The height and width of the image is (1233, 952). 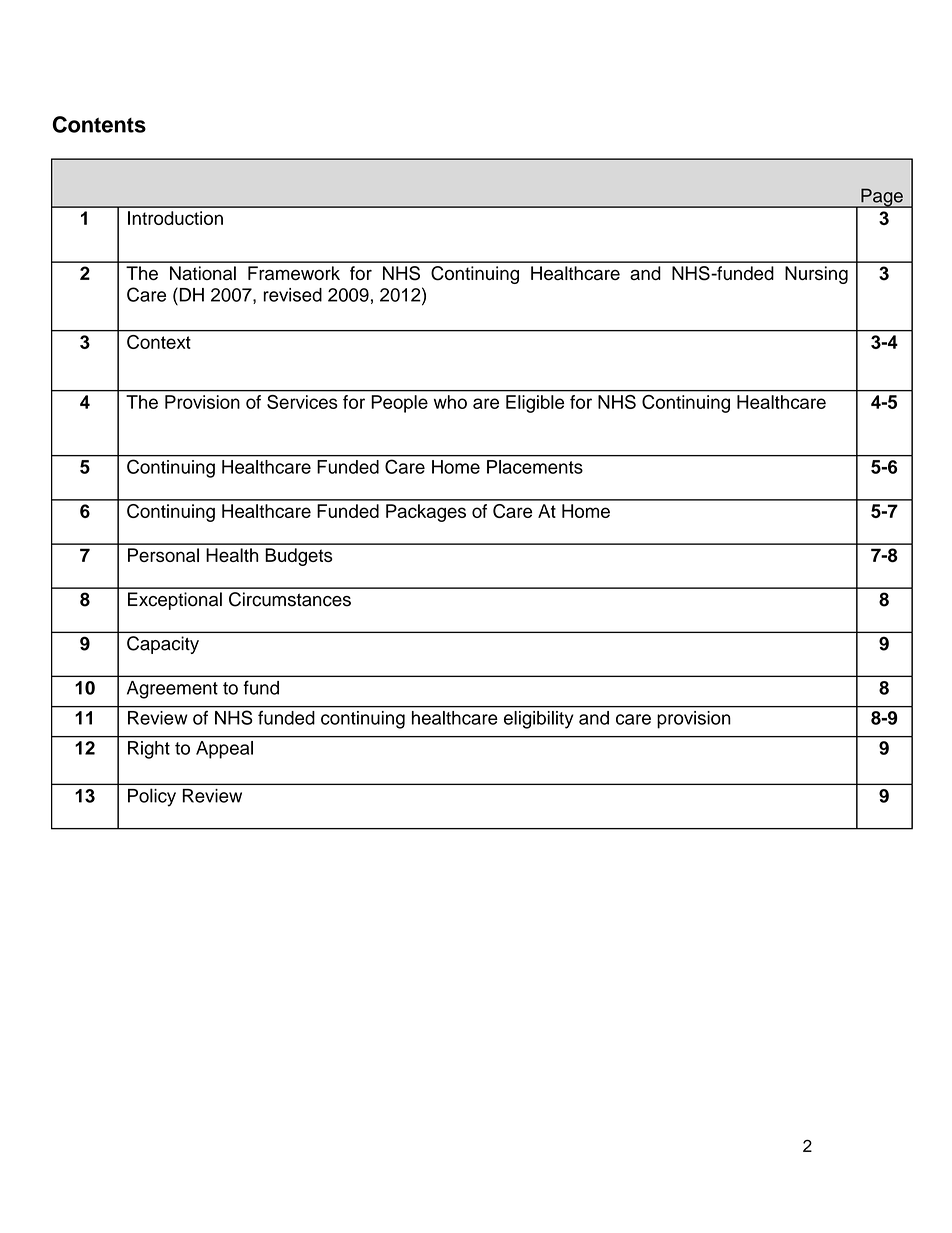 I want to click on National, so click(x=203, y=273).
